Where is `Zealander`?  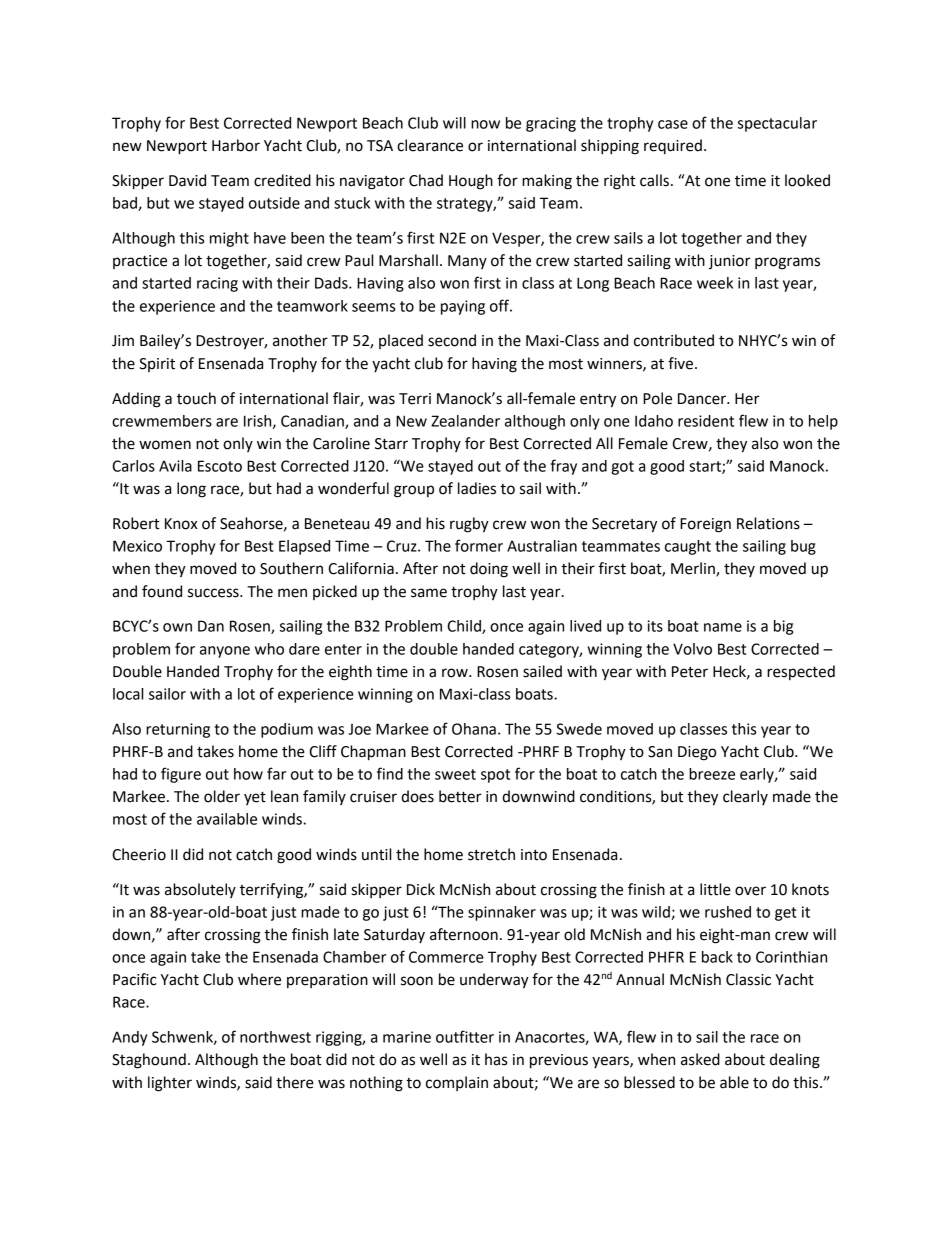 Zealander is located at coordinates (465, 421).
